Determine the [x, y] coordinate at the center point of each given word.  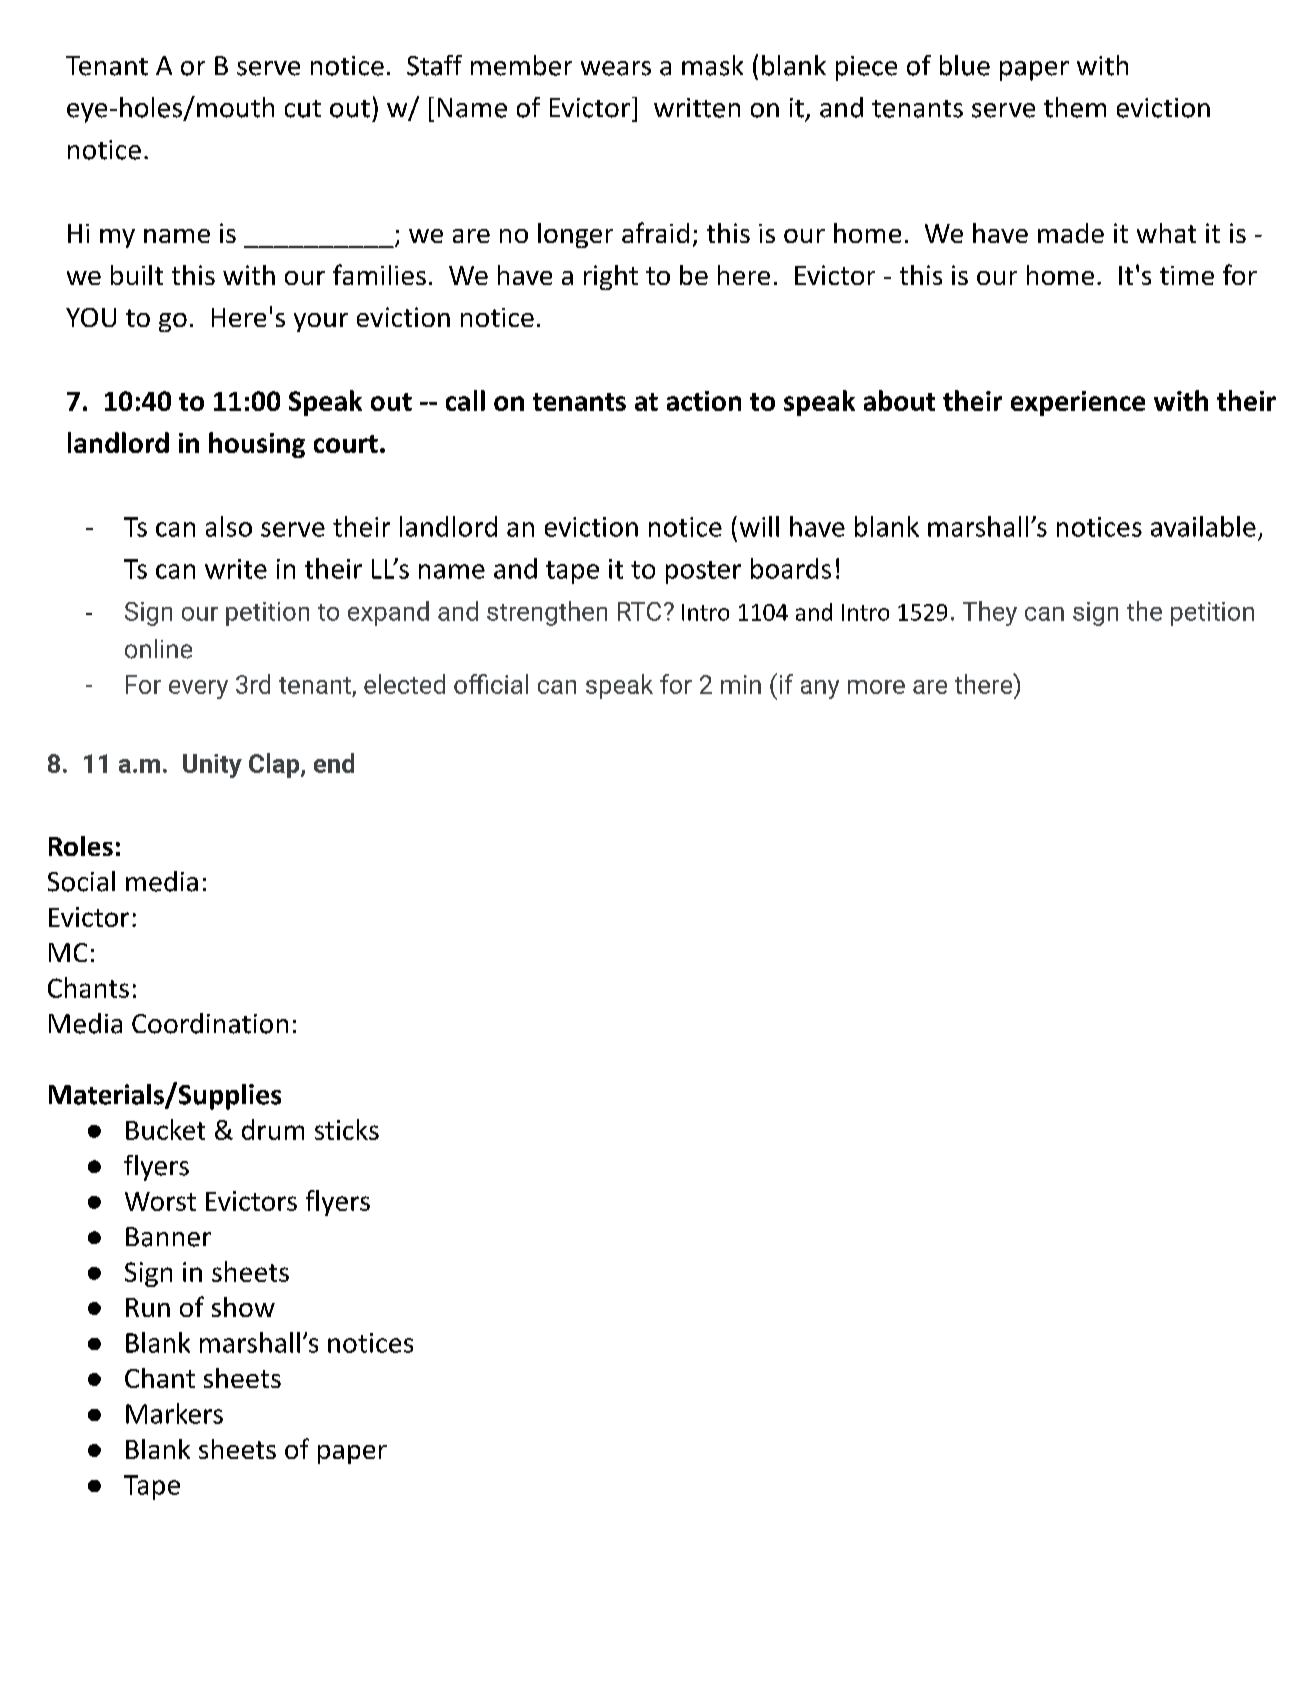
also [229, 526]
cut [303, 109]
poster [703, 572]
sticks [347, 1129]
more [876, 687]
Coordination [210, 1023]
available [1203, 526]
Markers [174, 1413]
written [697, 108]
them [1075, 107]
